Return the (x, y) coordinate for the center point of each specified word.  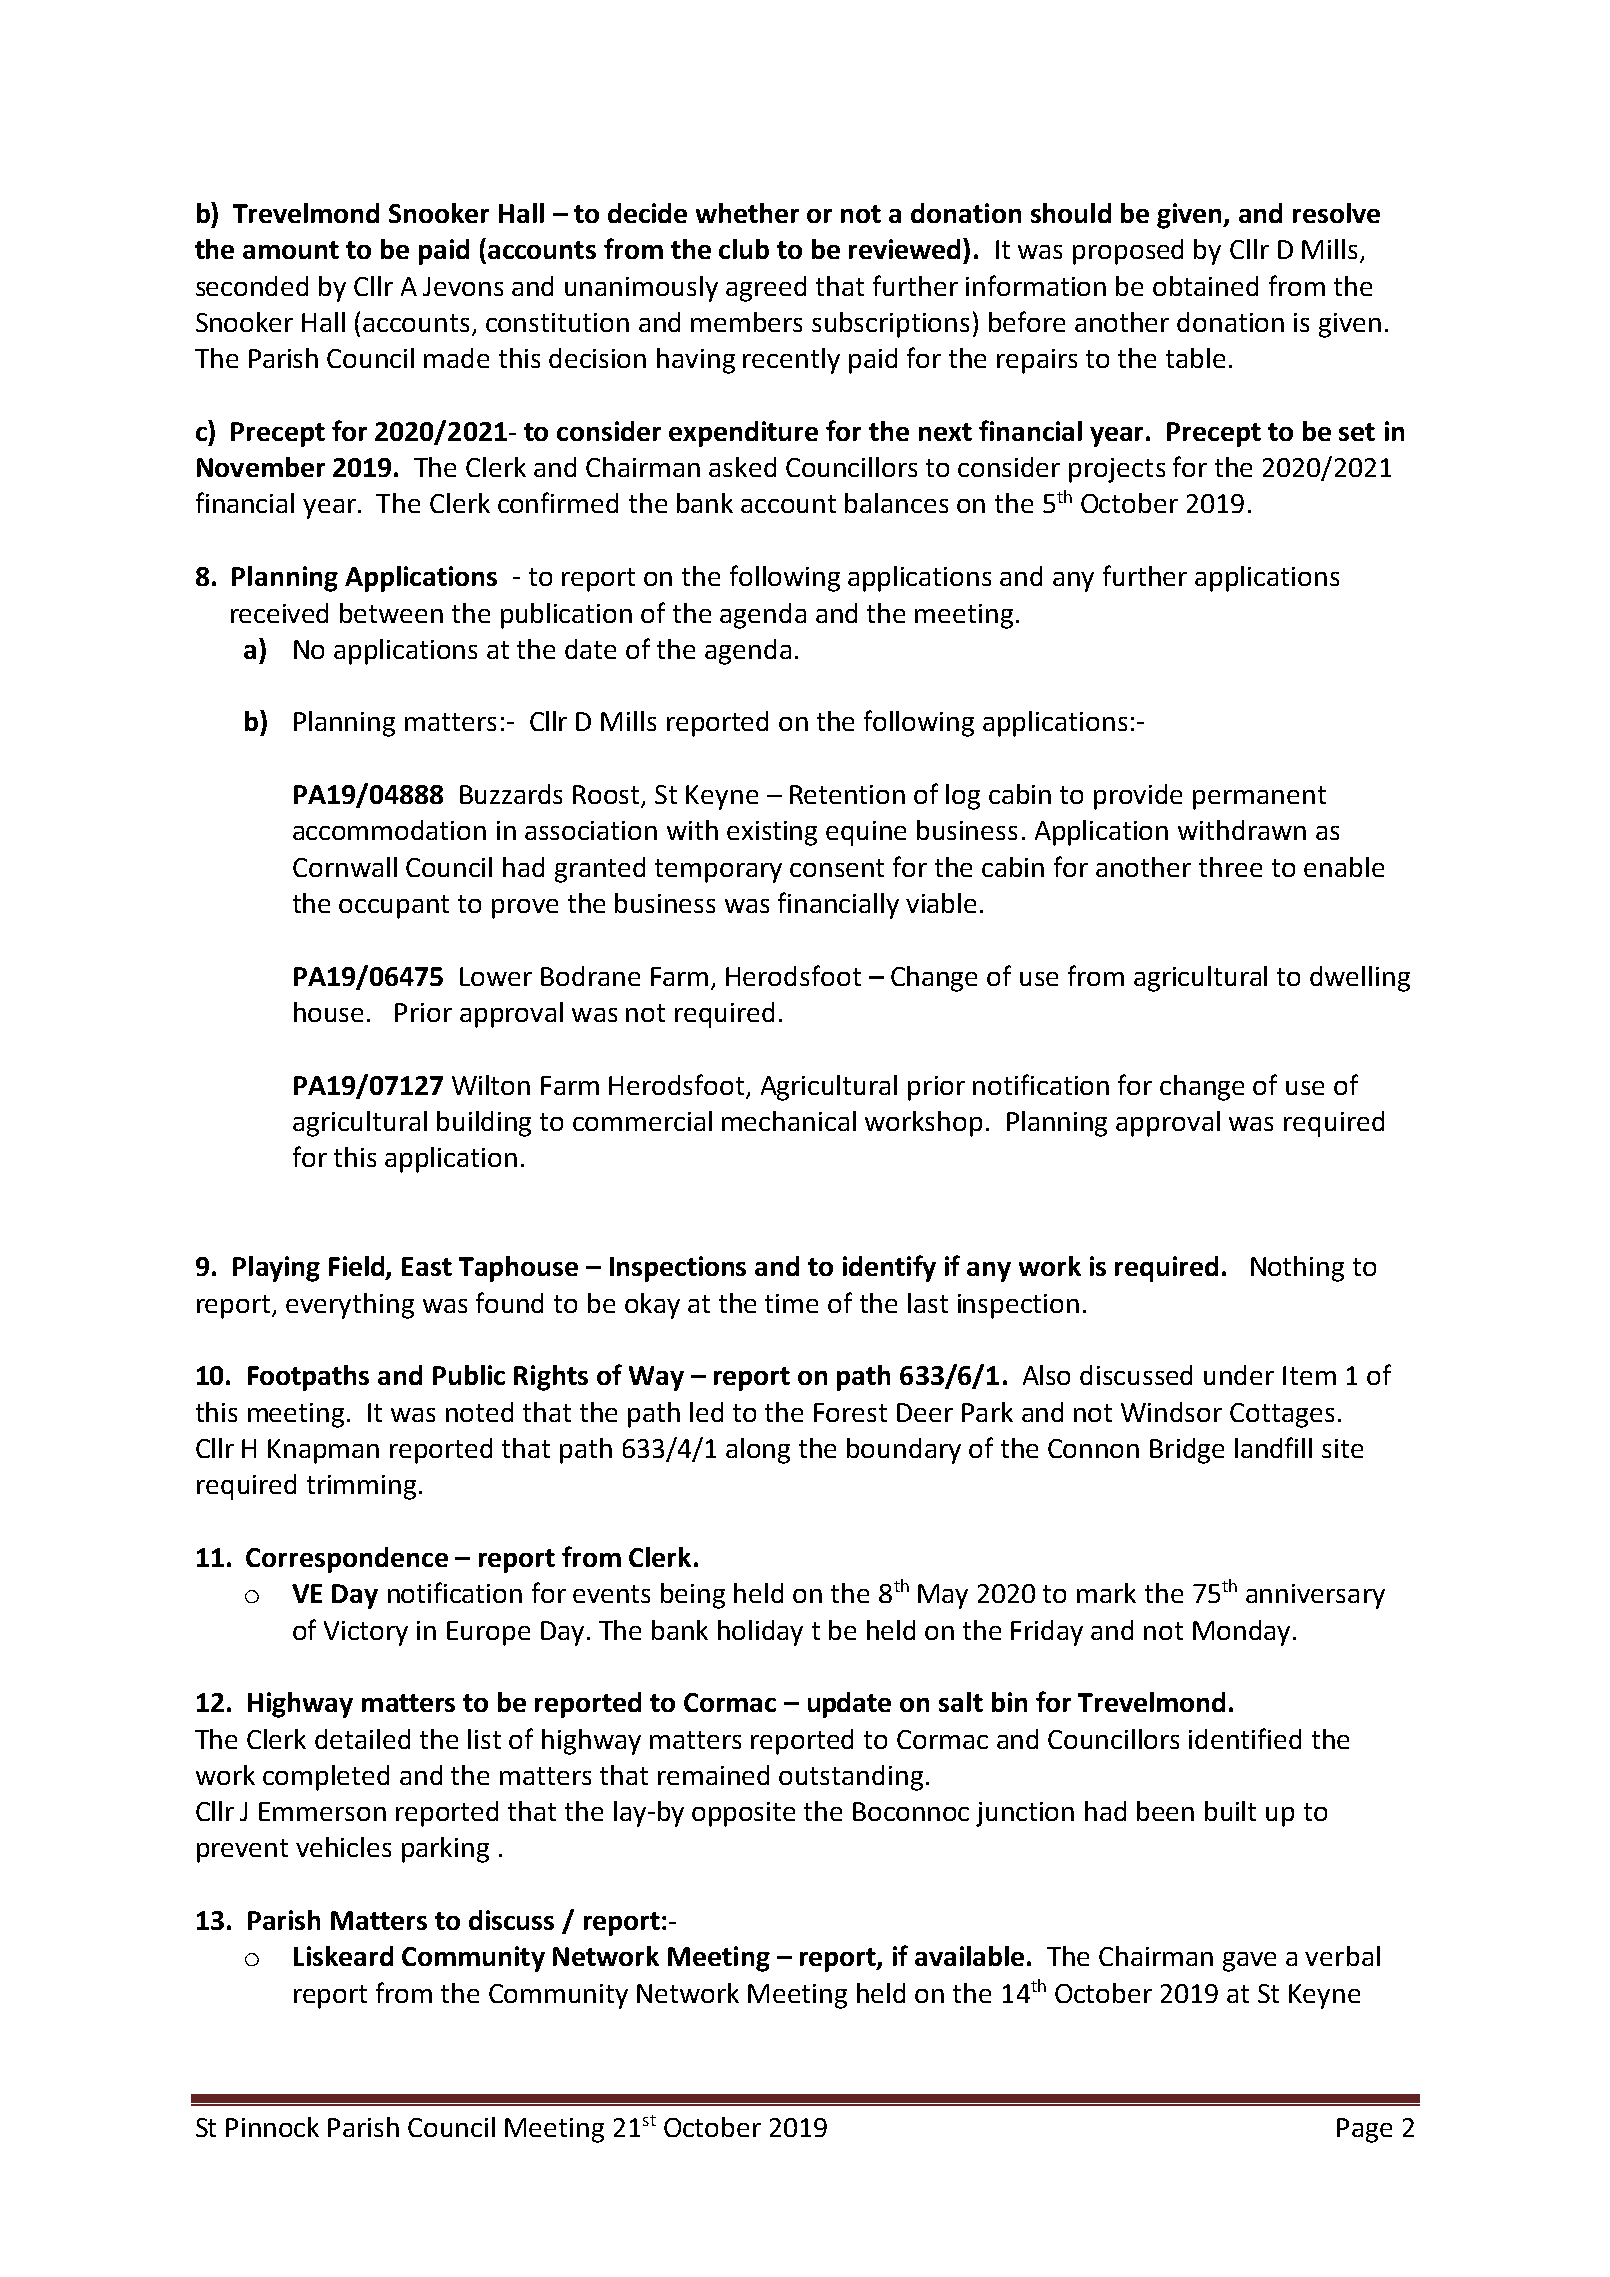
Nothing (1297, 1269)
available (969, 1956)
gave (1249, 1962)
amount (291, 250)
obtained (1205, 286)
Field (358, 1267)
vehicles (343, 1847)
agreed (766, 289)
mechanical (789, 1121)
